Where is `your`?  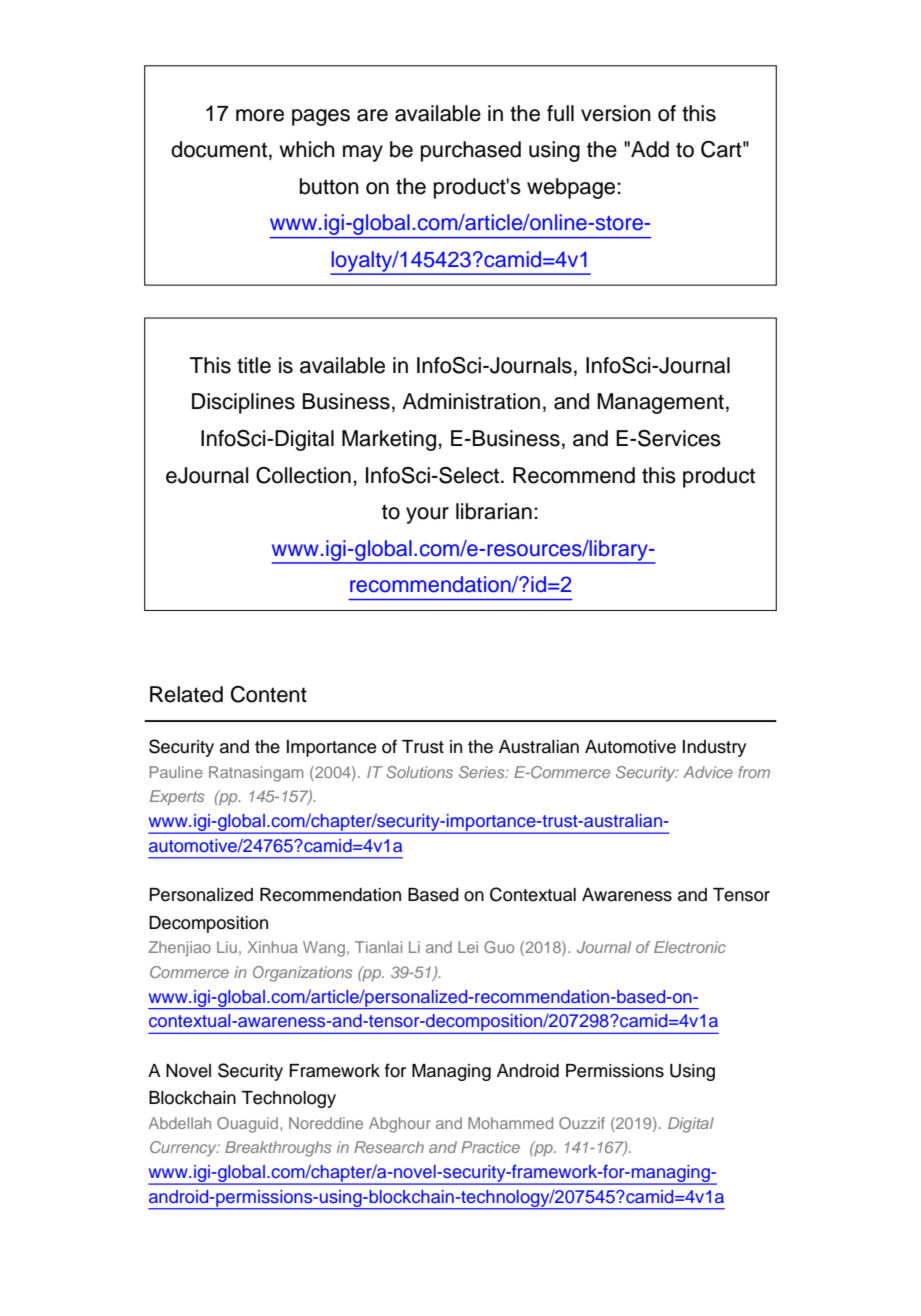
your is located at coordinates (427, 515).
